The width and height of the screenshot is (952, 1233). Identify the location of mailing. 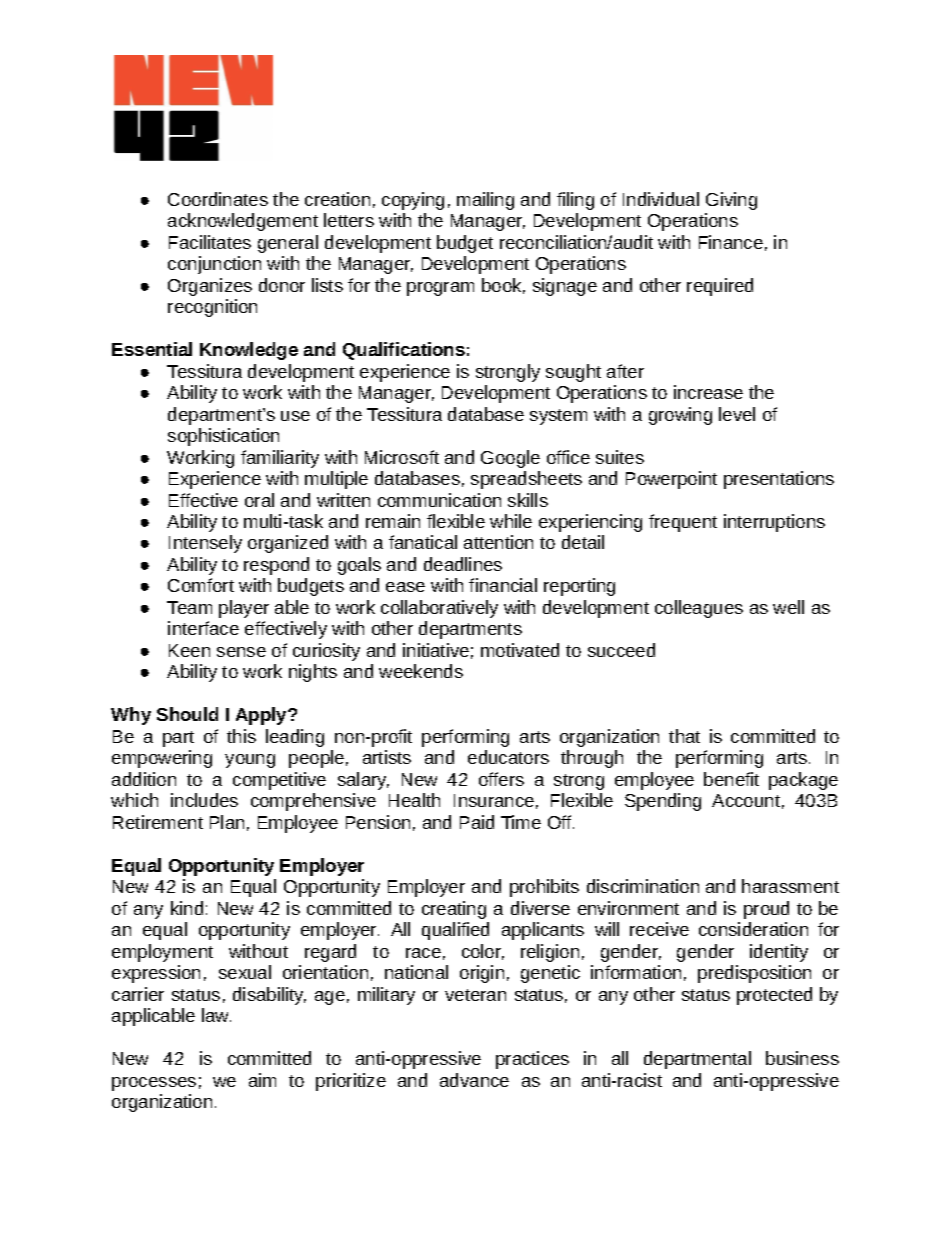
(485, 201).
